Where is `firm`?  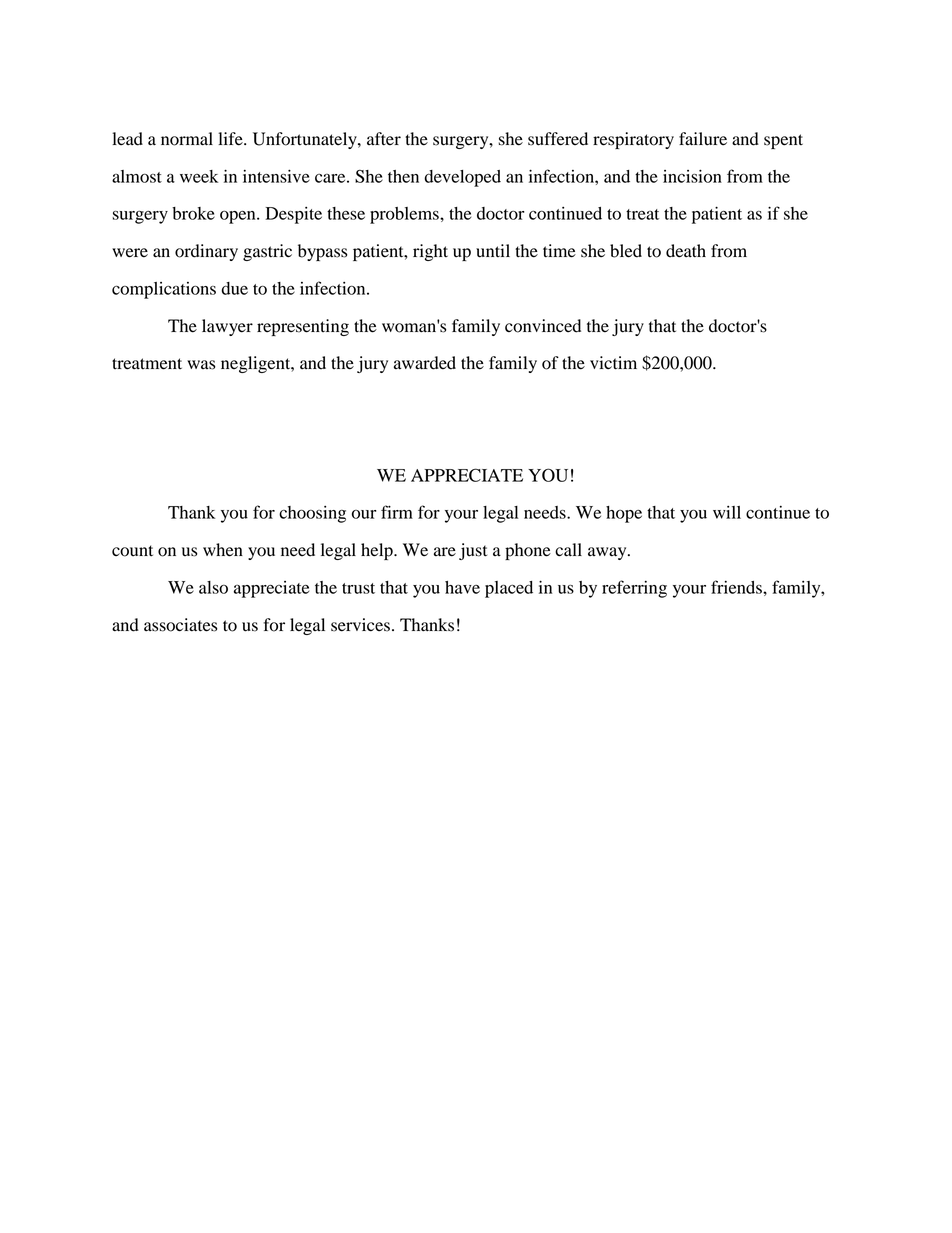 firm is located at coordinates (397, 512).
